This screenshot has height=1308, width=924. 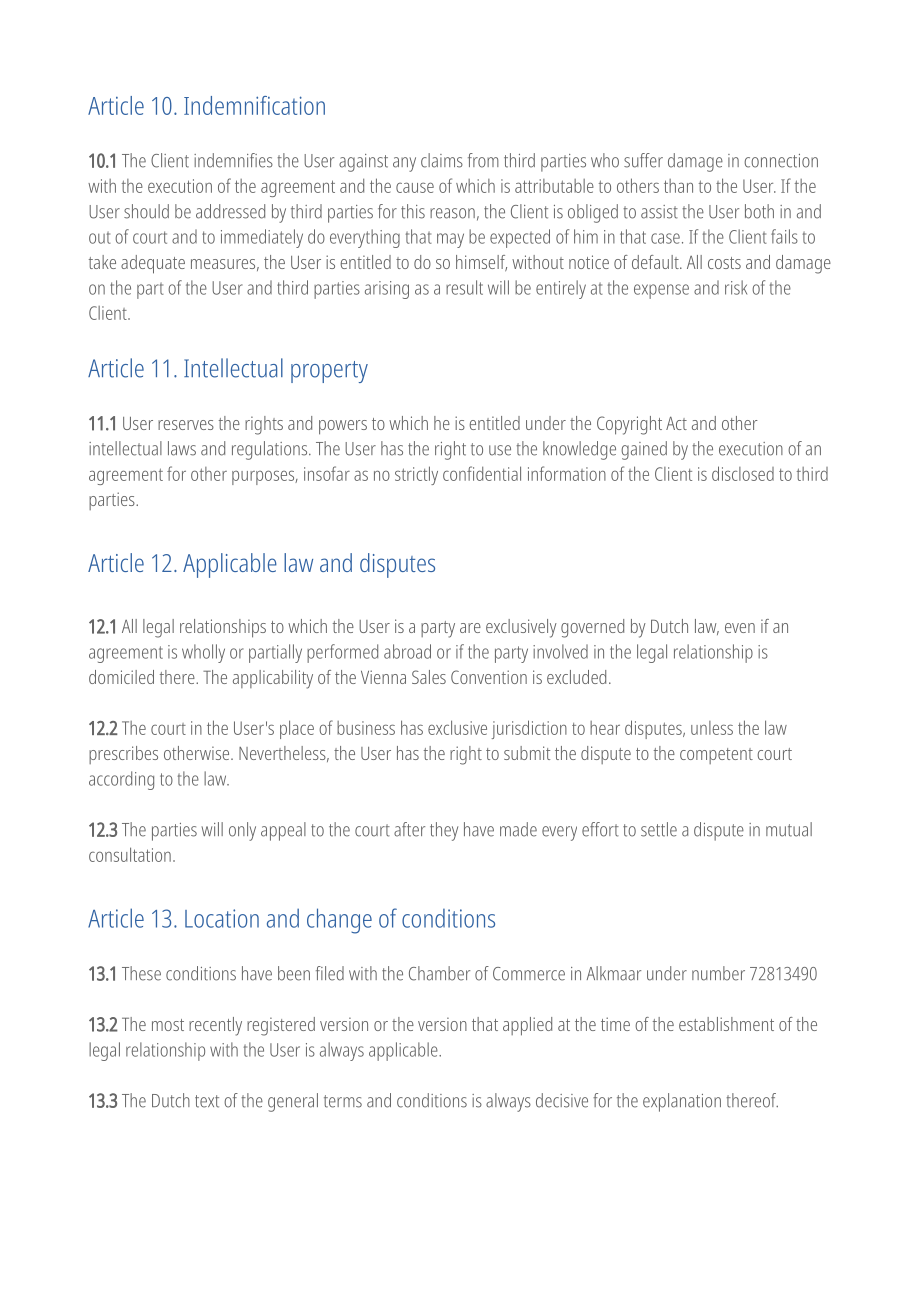 I want to click on strictly, so click(x=416, y=475).
